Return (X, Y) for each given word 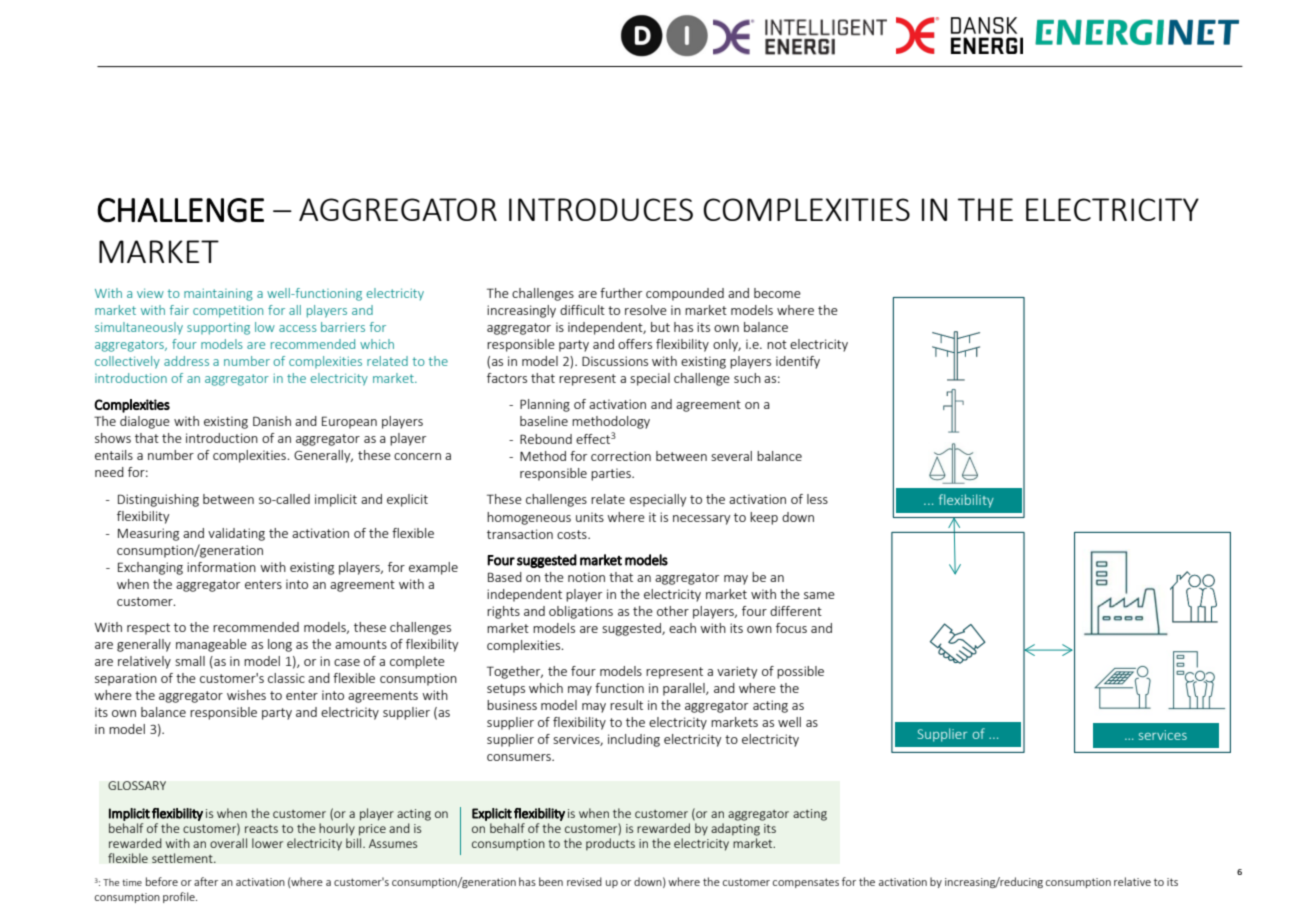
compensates (806, 883)
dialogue (145, 422)
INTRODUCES (601, 209)
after (206, 881)
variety (737, 672)
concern (417, 456)
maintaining (218, 294)
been (551, 881)
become (777, 293)
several (731, 456)
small (190, 661)
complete (417, 662)
